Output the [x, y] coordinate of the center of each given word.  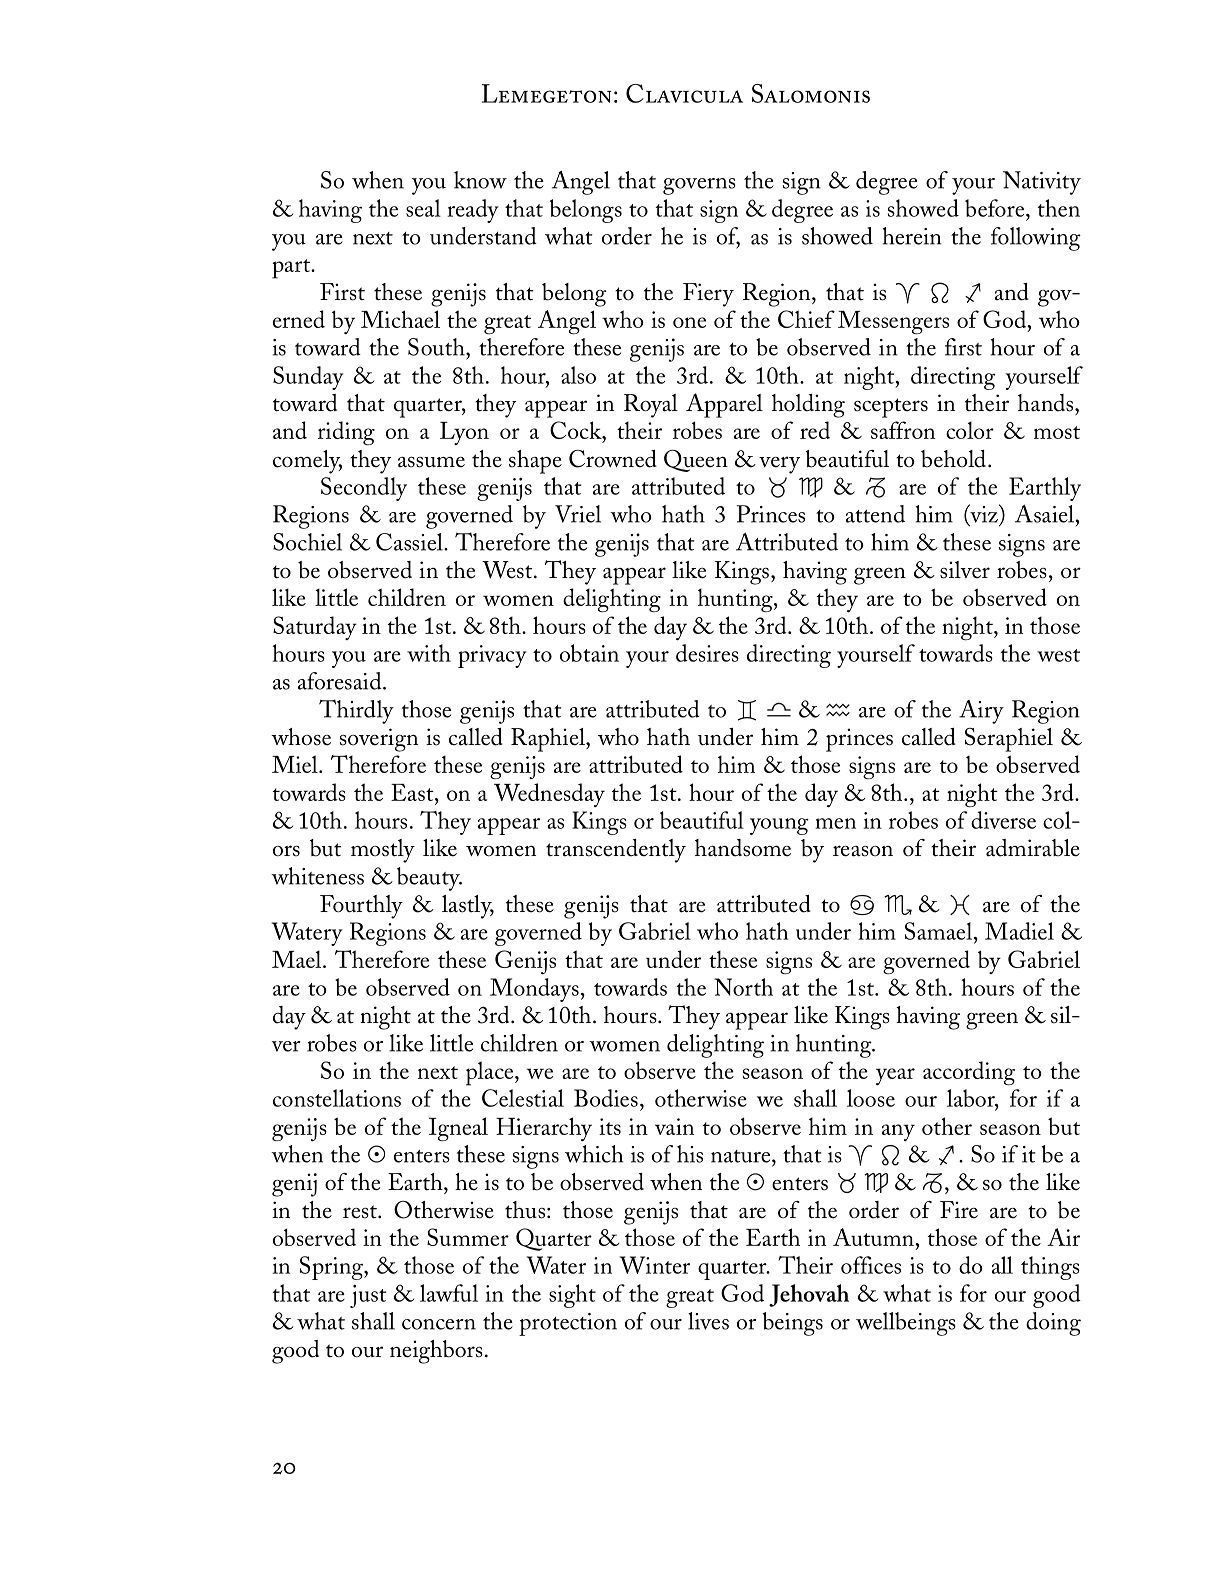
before [996, 208]
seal [423, 208]
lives [708, 1321]
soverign [379, 740]
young [779, 826]
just [368, 1296]
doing [1053, 1324]
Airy [981, 712]
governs [699, 186]
